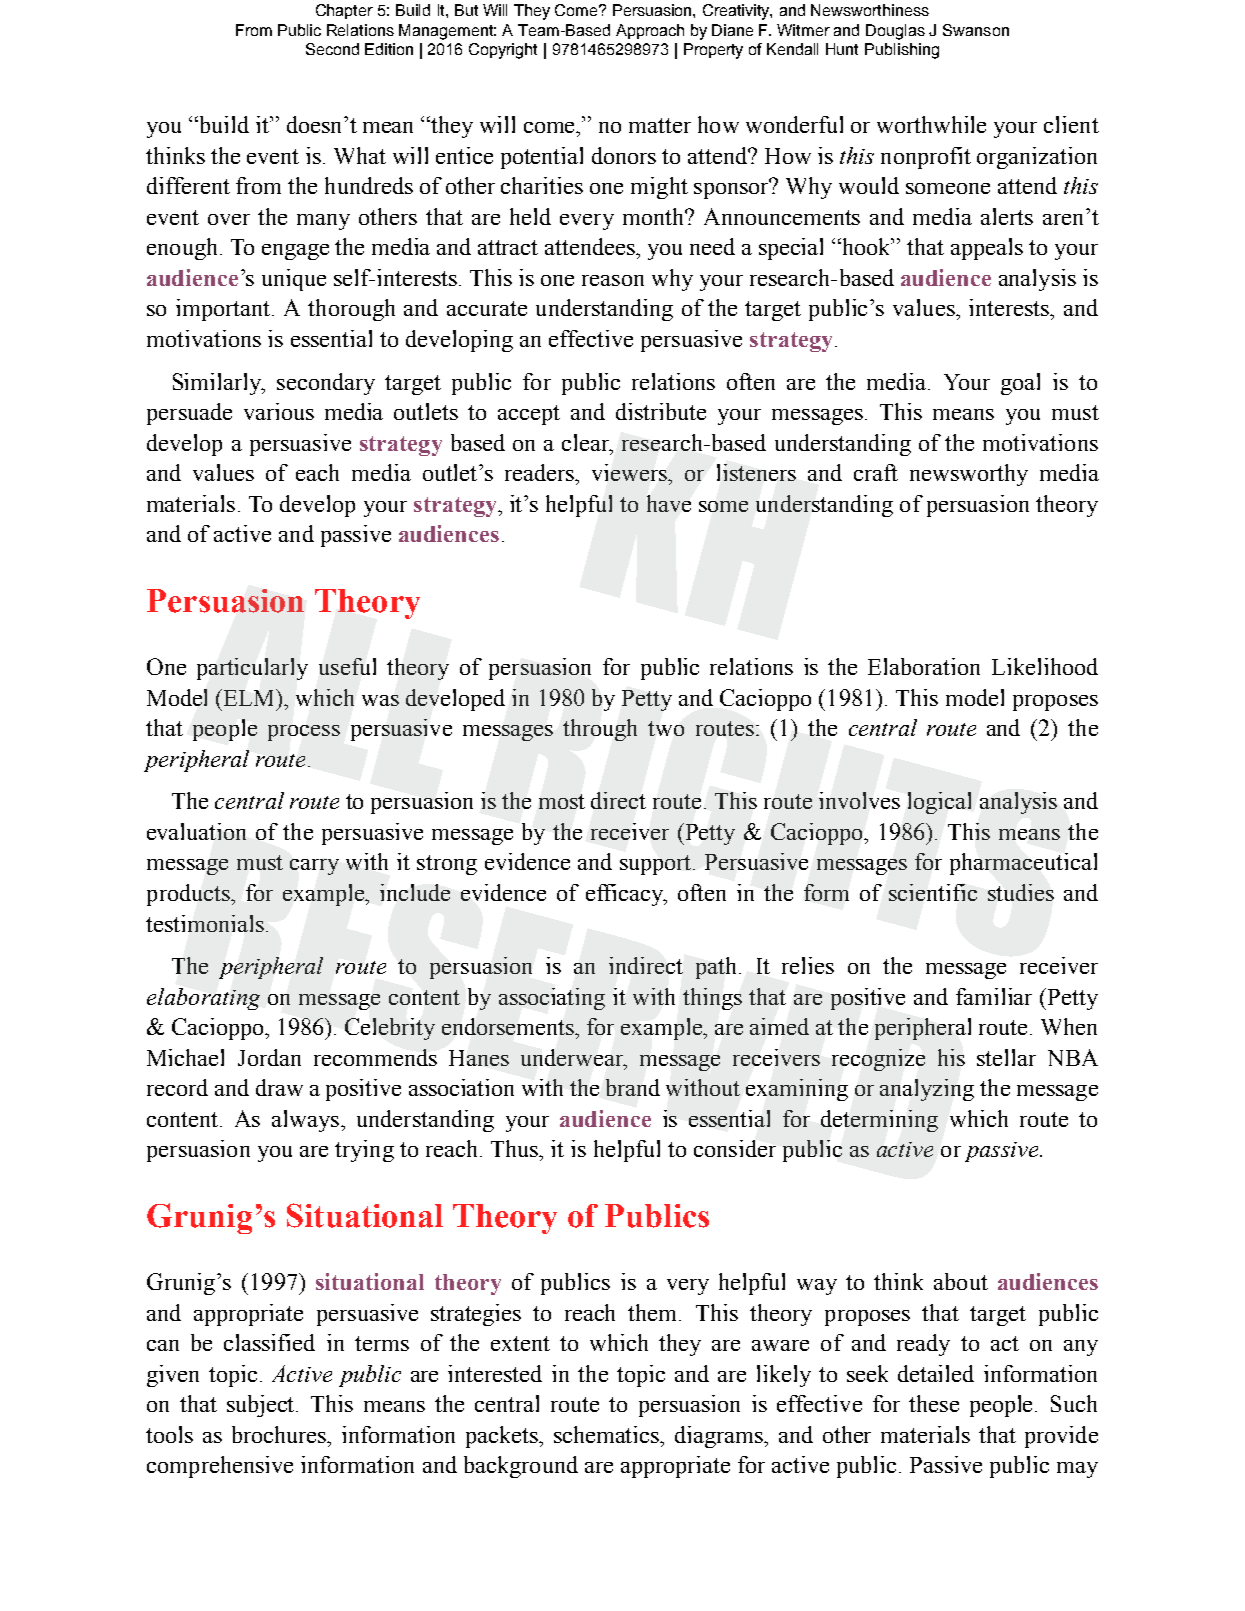  I want to click on Swanson, so click(976, 30).
